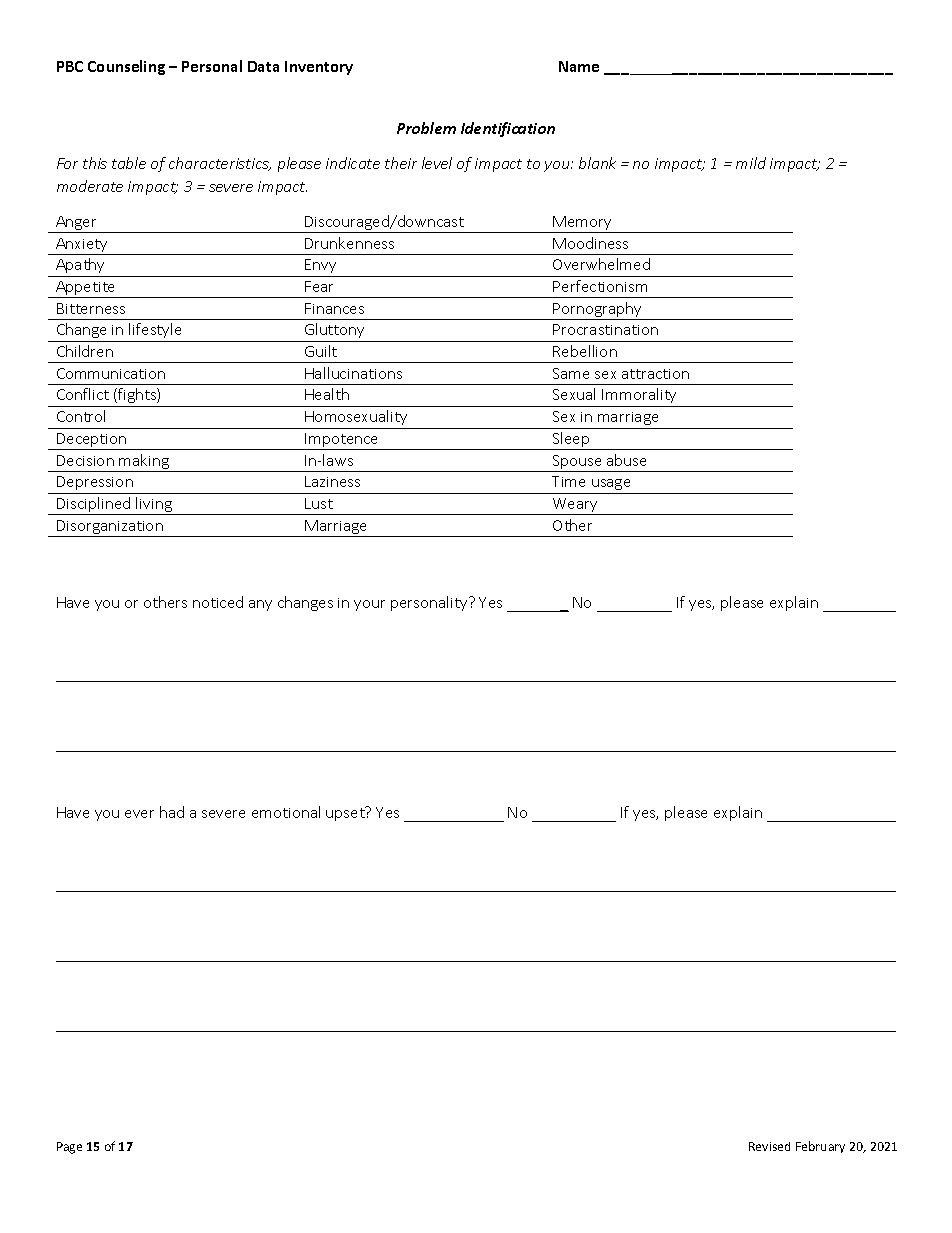 This screenshot has width=952, height=1233. What do you see at coordinates (426, 128) in the screenshot?
I see `Problem` at bounding box center [426, 128].
